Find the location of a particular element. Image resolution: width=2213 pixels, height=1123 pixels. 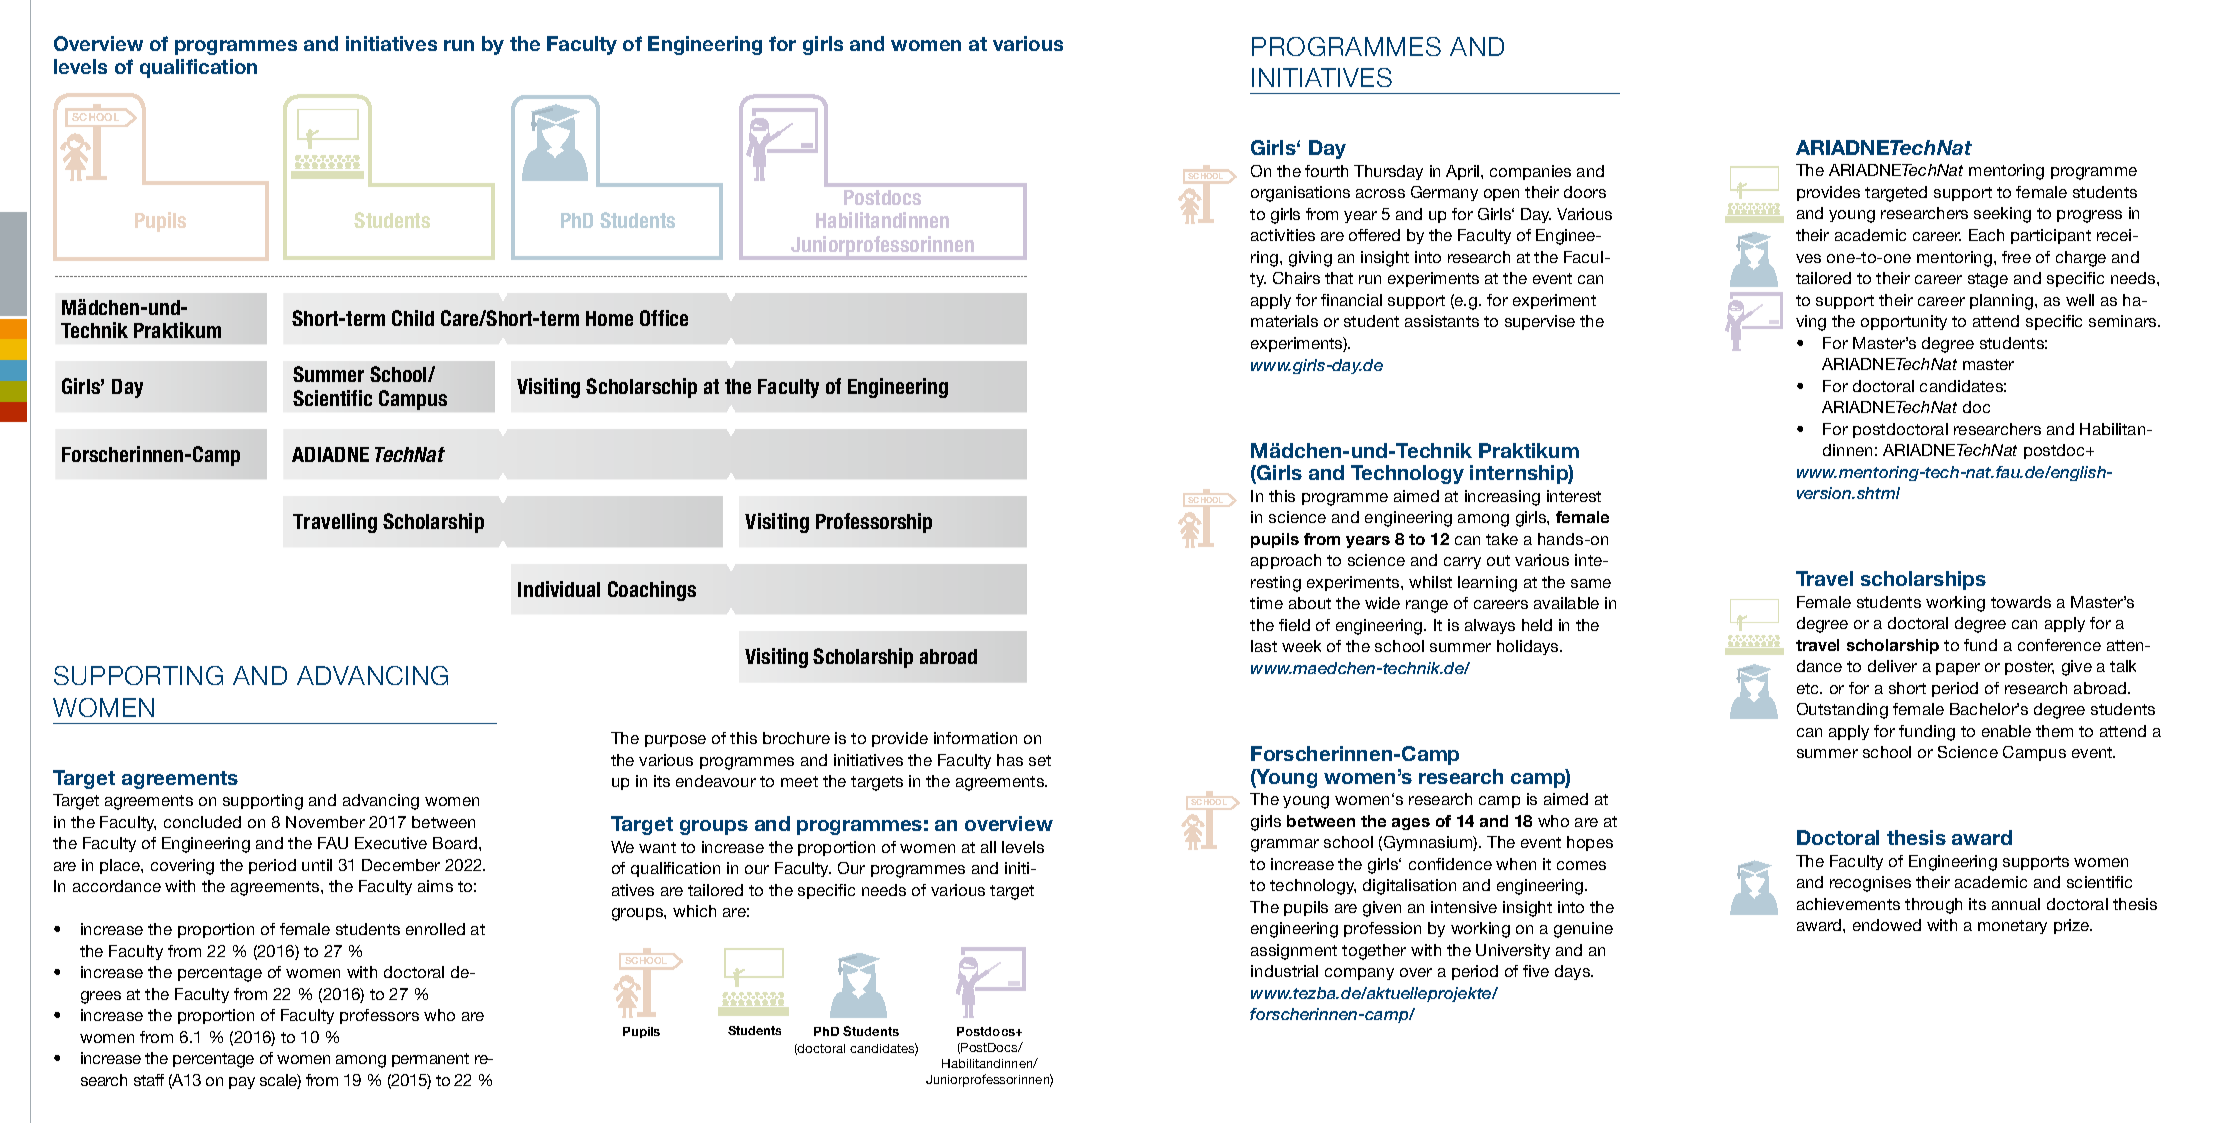

approach is located at coordinates (1286, 561).
